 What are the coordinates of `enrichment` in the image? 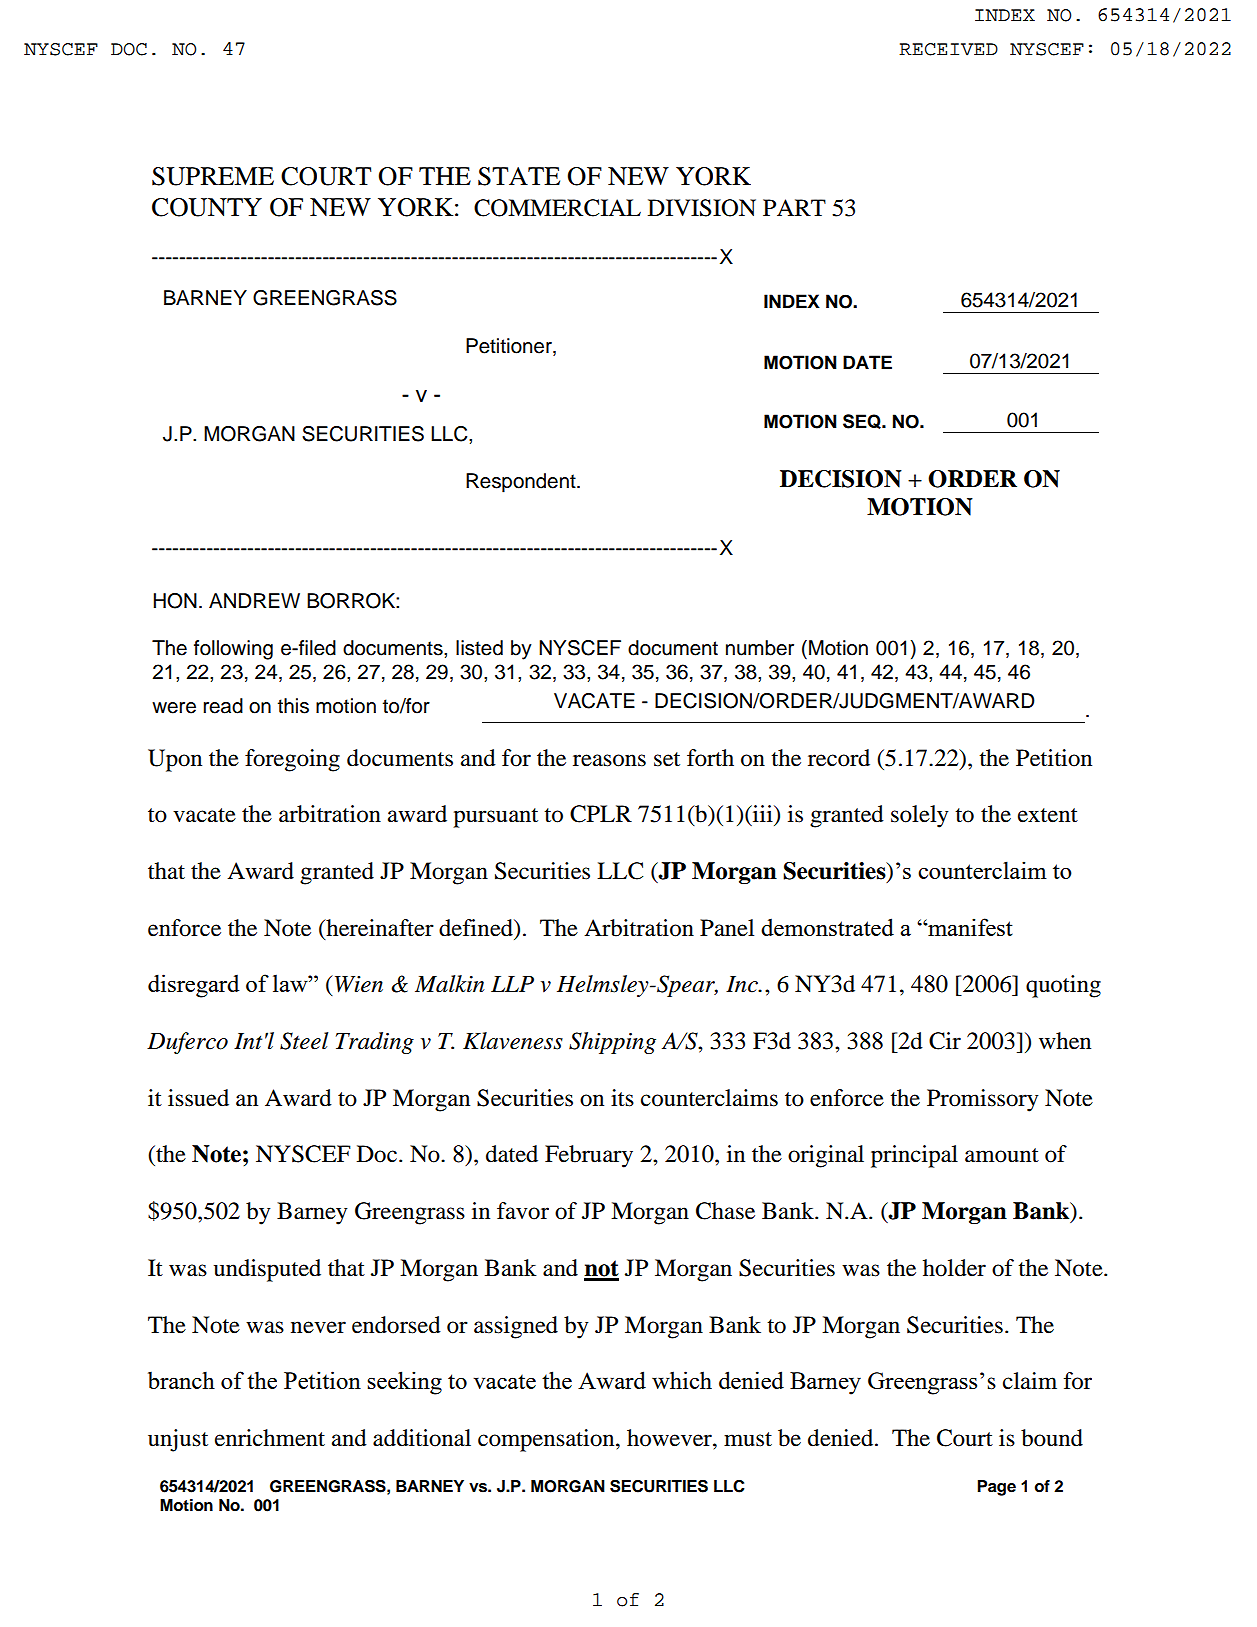 It's located at (270, 1438).
